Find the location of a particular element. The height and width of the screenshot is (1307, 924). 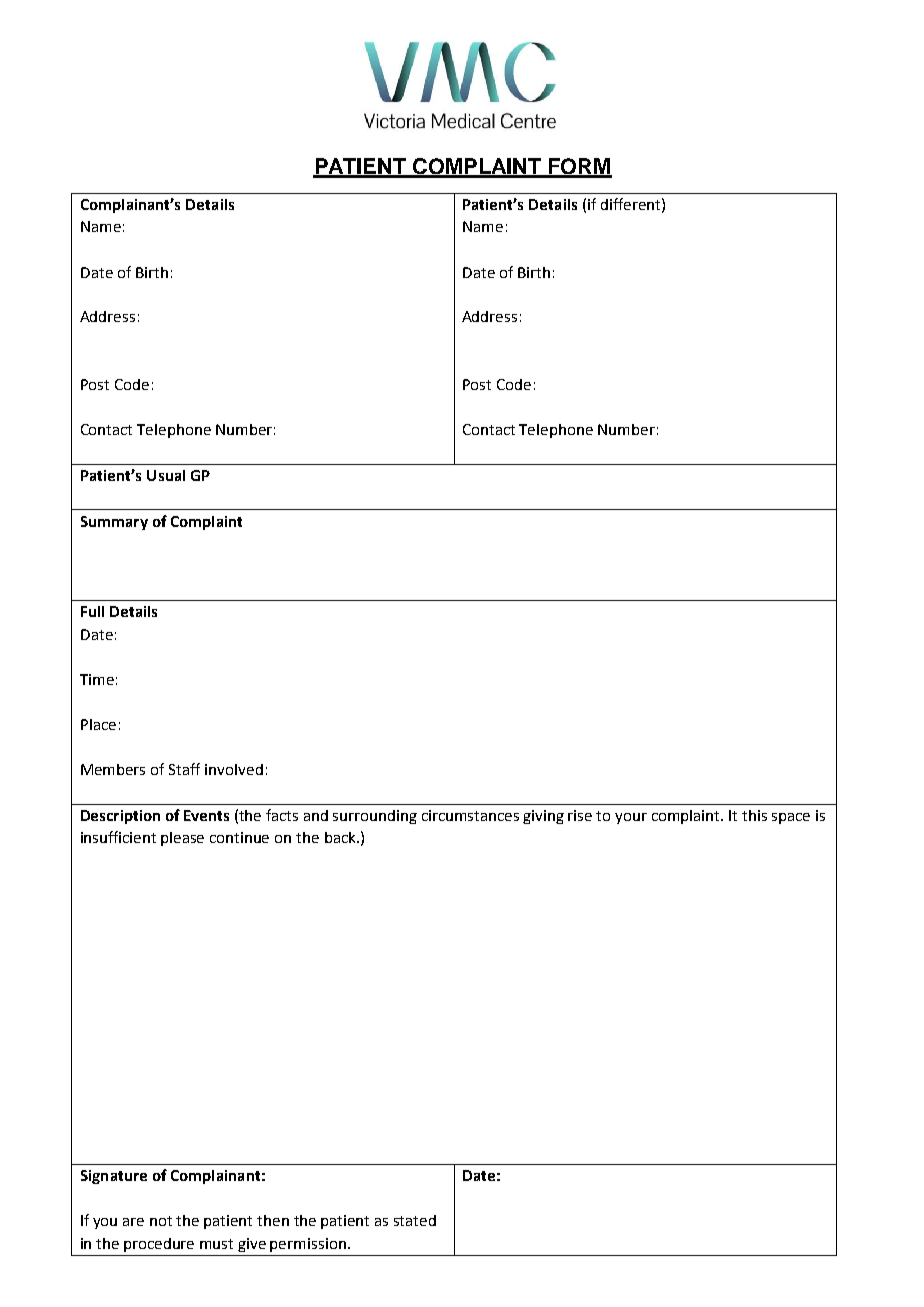

stated is located at coordinates (415, 1220).
